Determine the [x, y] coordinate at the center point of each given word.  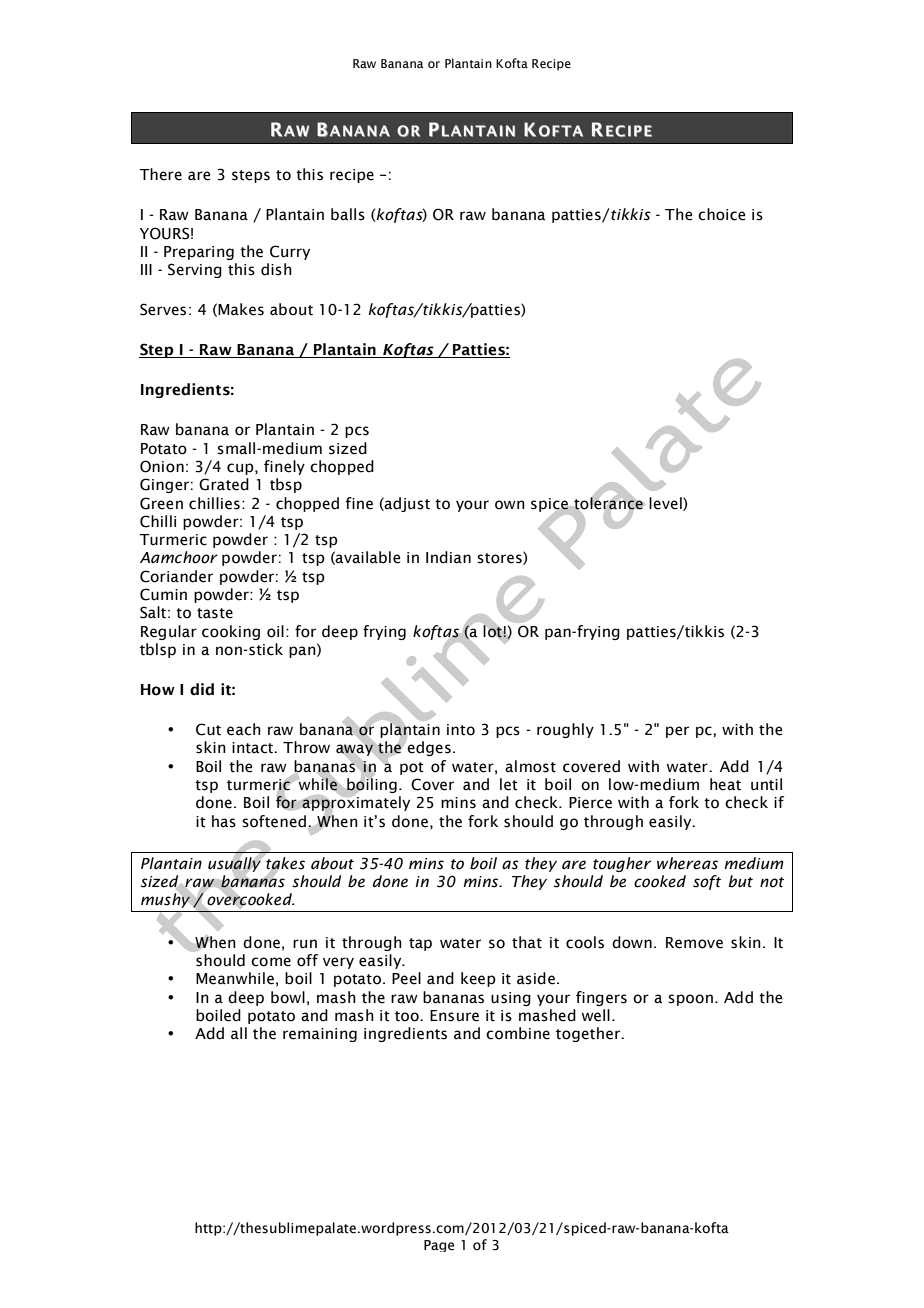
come [271, 962]
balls [348, 214]
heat [725, 784]
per [677, 732]
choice [722, 214]
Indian [448, 557]
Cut [208, 729]
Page [439, 1246]
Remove [694, 943]
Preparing [199, 253]
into [461, 730]
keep [478, 979]
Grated [224, 484]
